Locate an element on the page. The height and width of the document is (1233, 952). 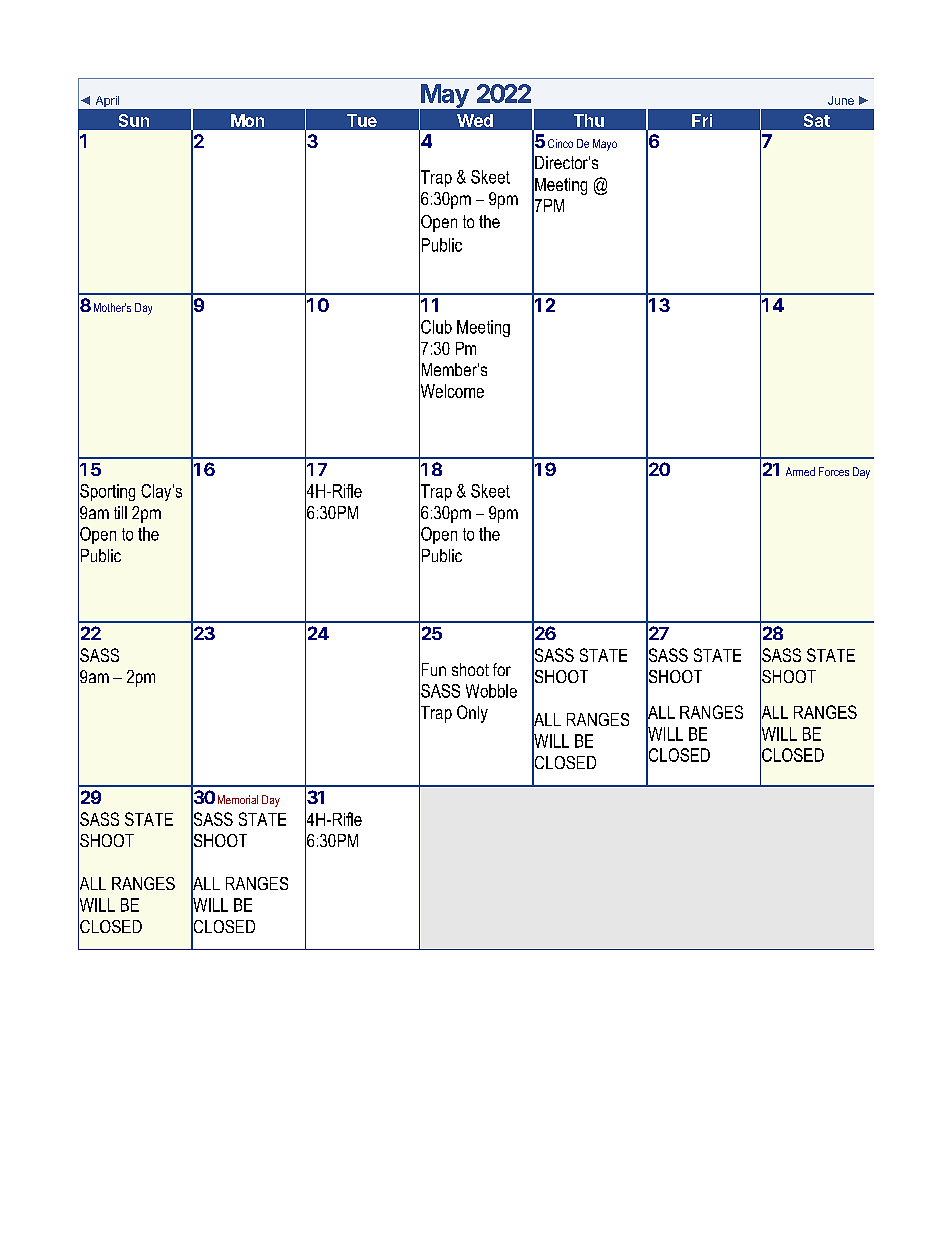
Mon is located at coordinates (247, 120).
